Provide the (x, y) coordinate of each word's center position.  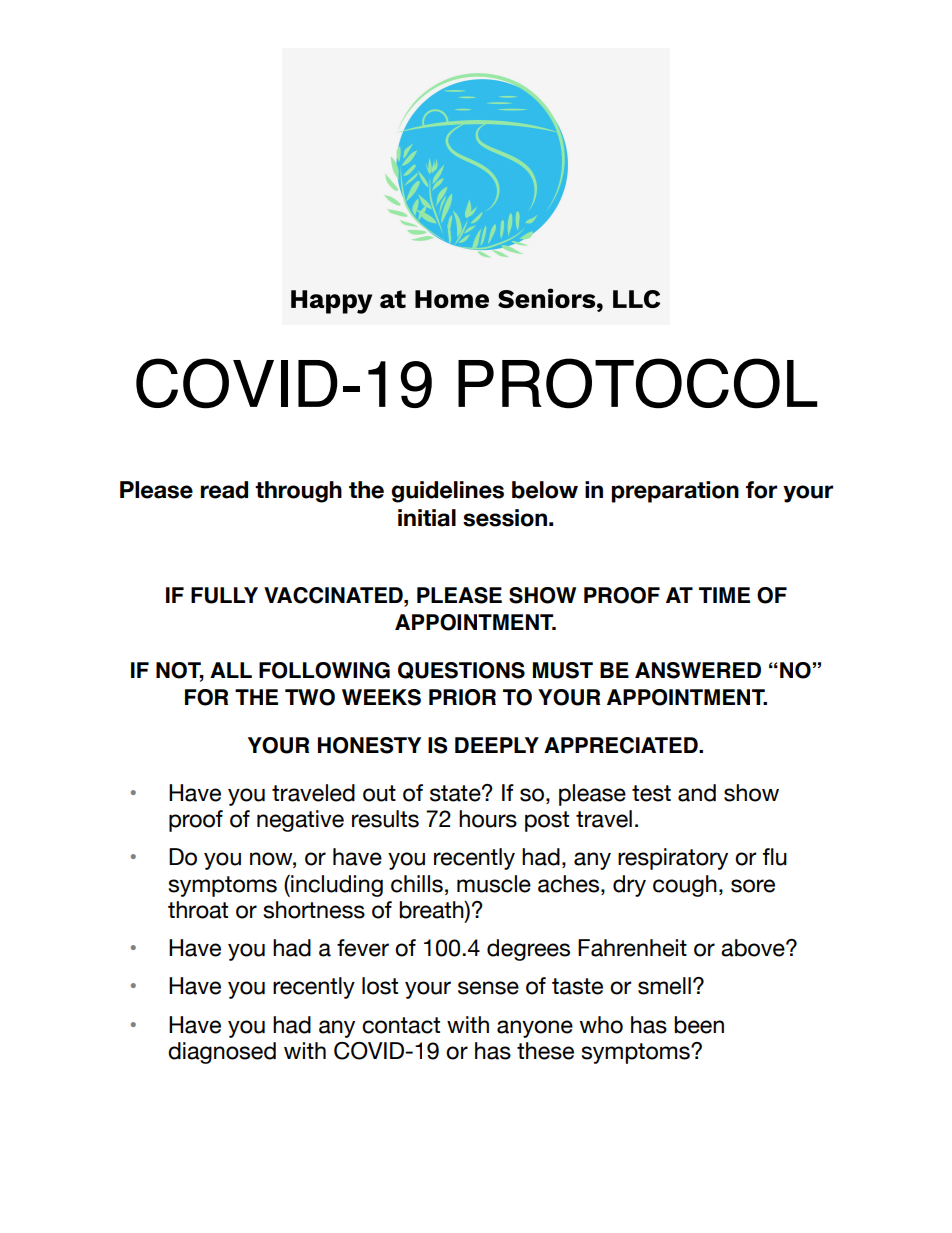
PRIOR (462, 697)
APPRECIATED (622, 745)
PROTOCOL (638, 383)
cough (685, 886)
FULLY (224, 595)
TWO (310, 697)
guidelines (447, 492)
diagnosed (222, 1053)
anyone (535, 1029)
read (224, 490)
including (336, 886)
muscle (494, 884)
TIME (724, 595)
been (699, 1025)
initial (427, 518)
